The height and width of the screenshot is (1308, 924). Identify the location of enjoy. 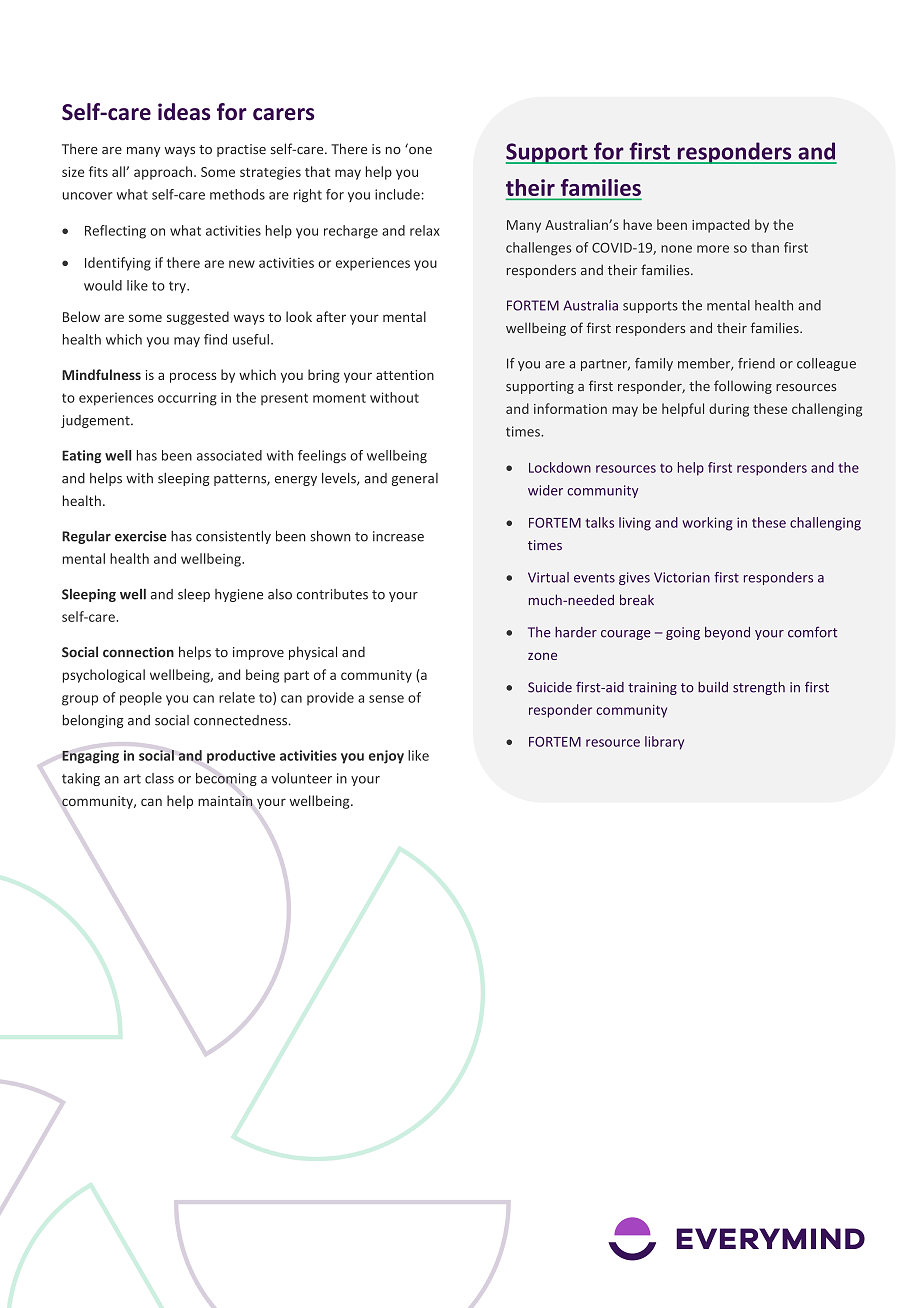
(386, 757).
